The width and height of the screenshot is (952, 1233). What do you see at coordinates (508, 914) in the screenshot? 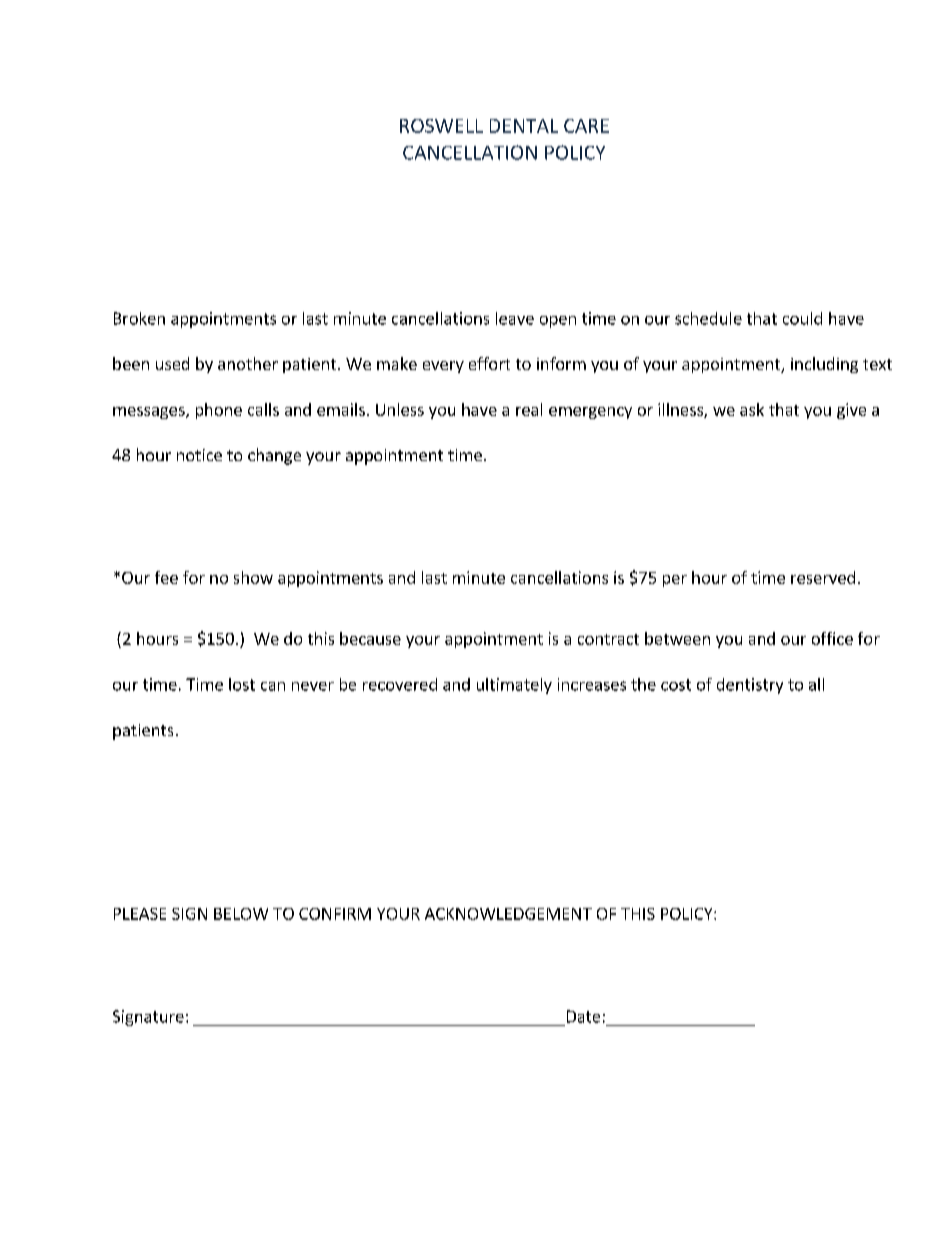
I see `ACKNOWLEDGEMENT` at bounding box center [508, 914].
